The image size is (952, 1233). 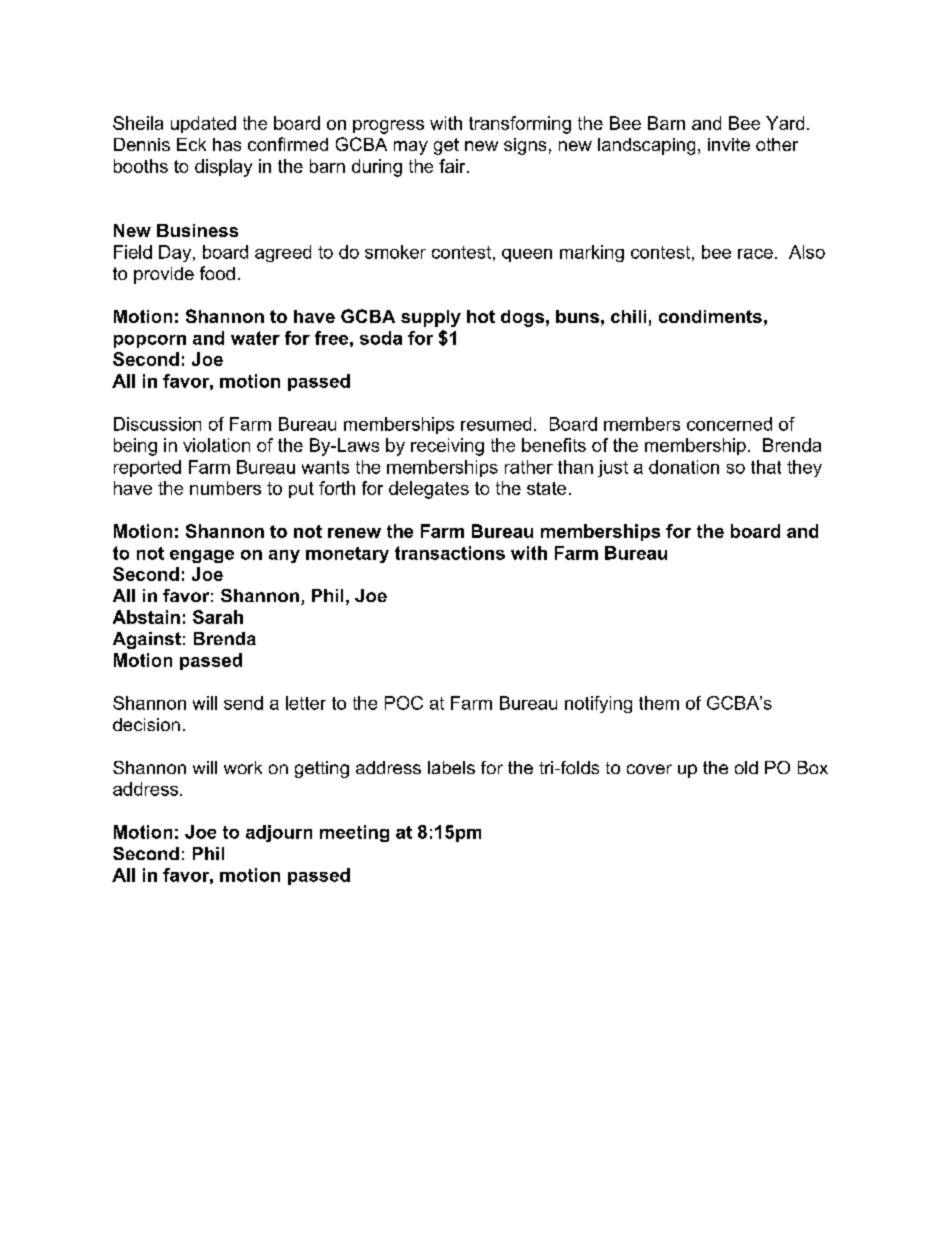 I want to click on cover, so click(x=649, y=769).
